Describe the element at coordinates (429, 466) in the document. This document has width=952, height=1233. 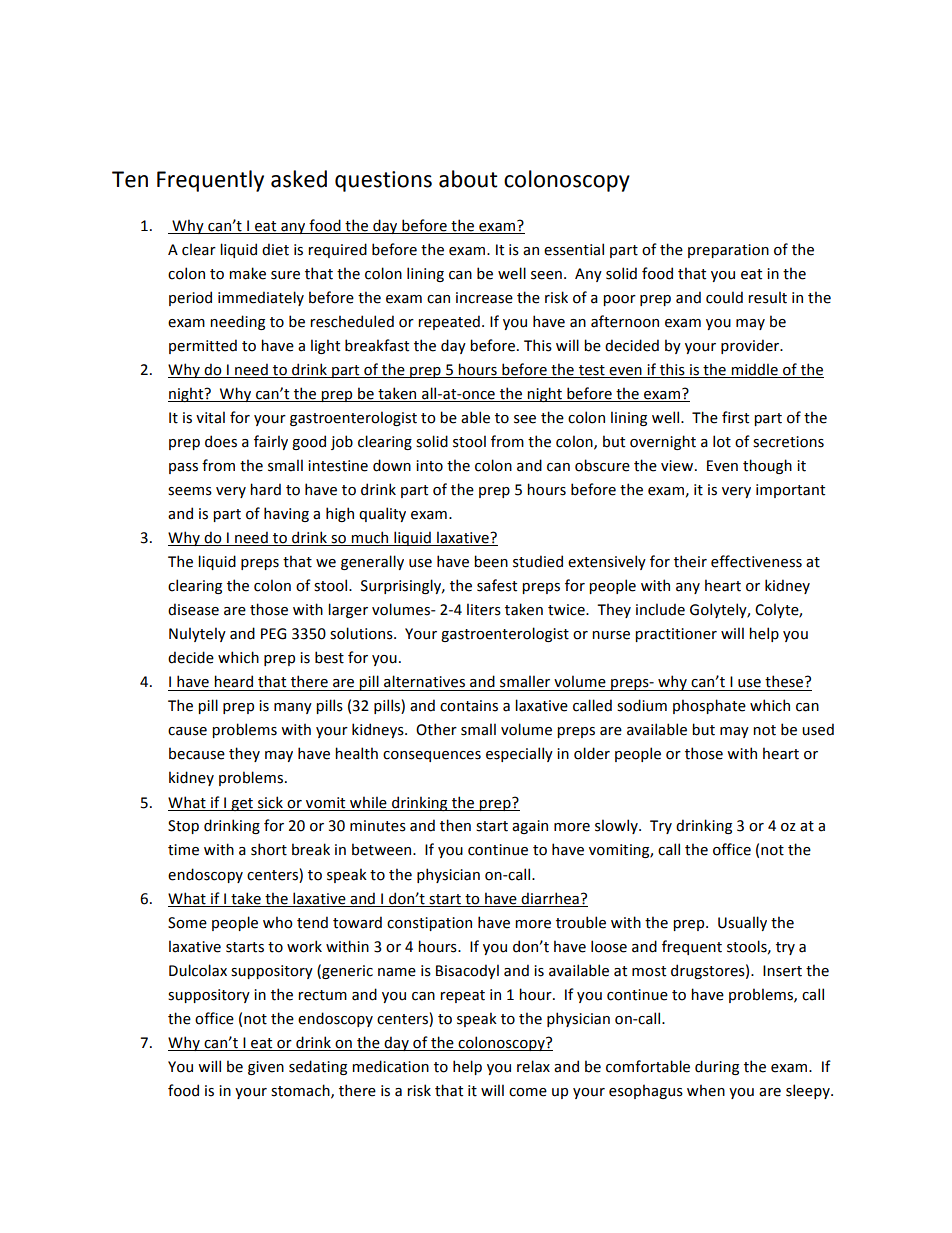
I see `into` at that location.
